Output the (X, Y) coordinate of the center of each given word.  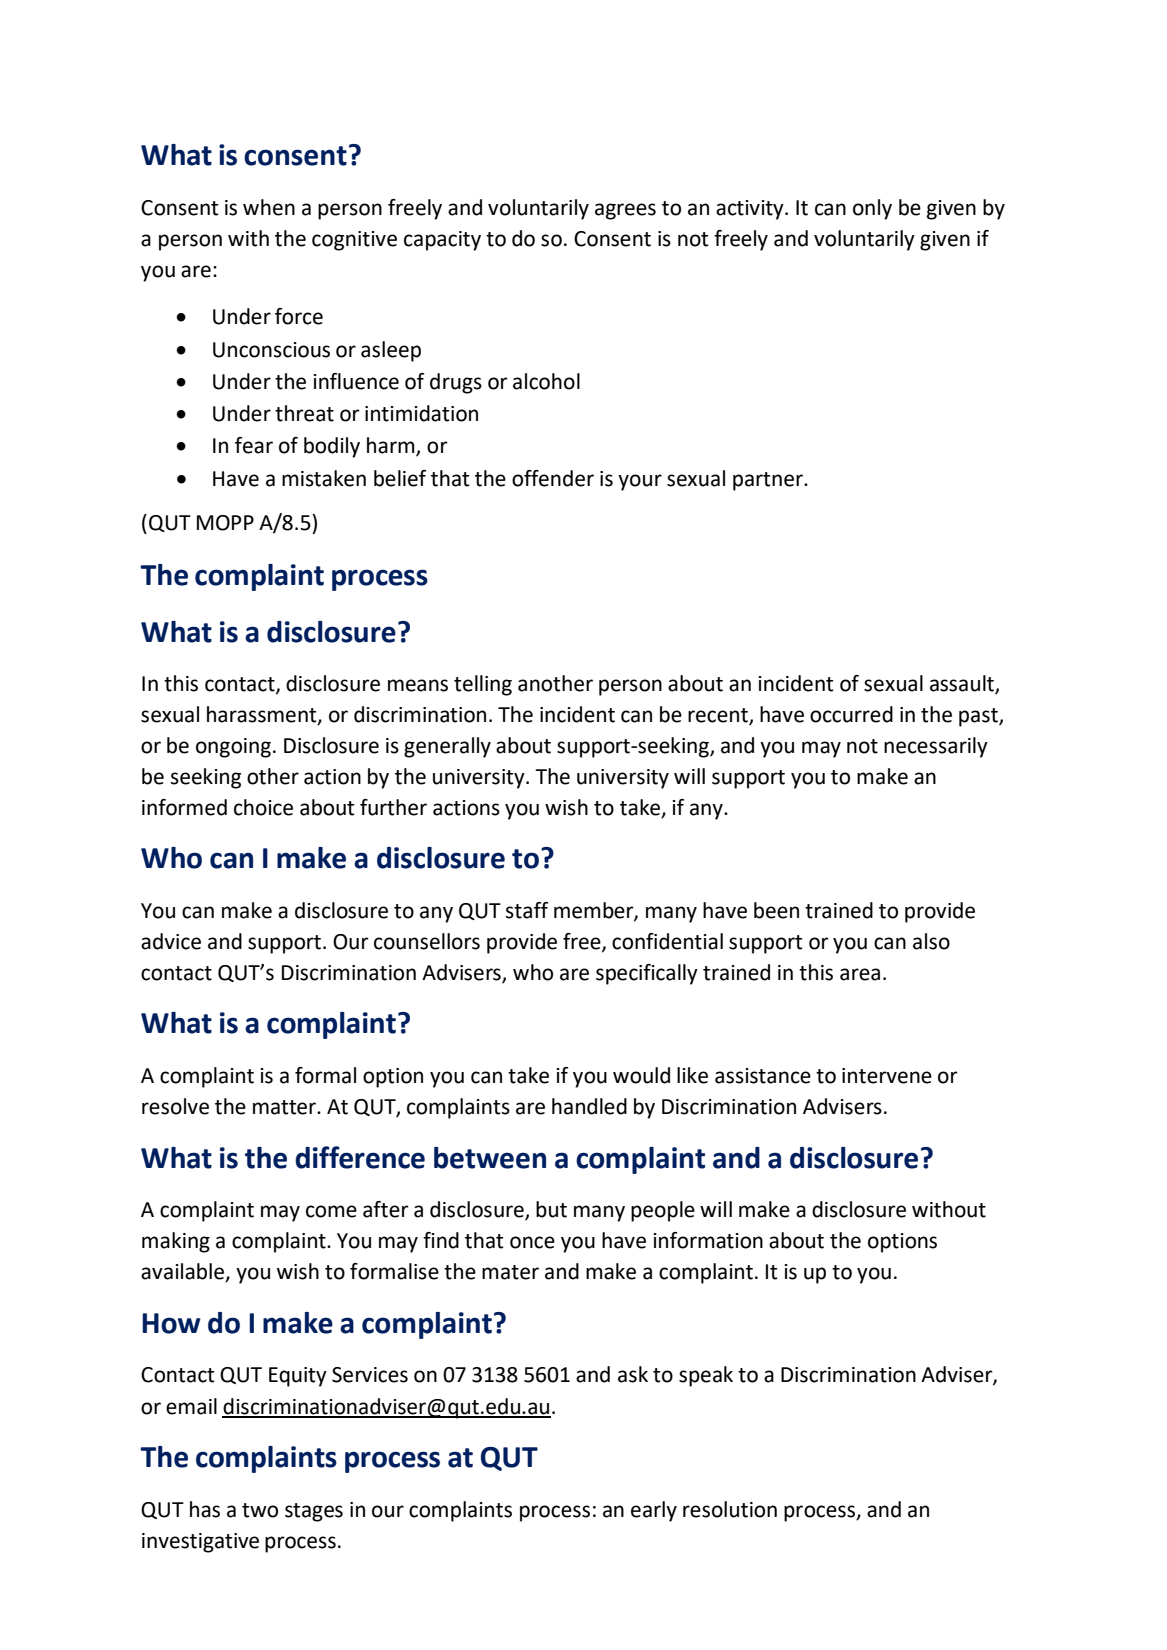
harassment (263, 715)
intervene (887, 1076)
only (872, 209)
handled (589, 1106)
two (260, 1510)
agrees (625, 211)
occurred (851, 714)
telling (483, 685)
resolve (175, 1106)
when (269, 207)
